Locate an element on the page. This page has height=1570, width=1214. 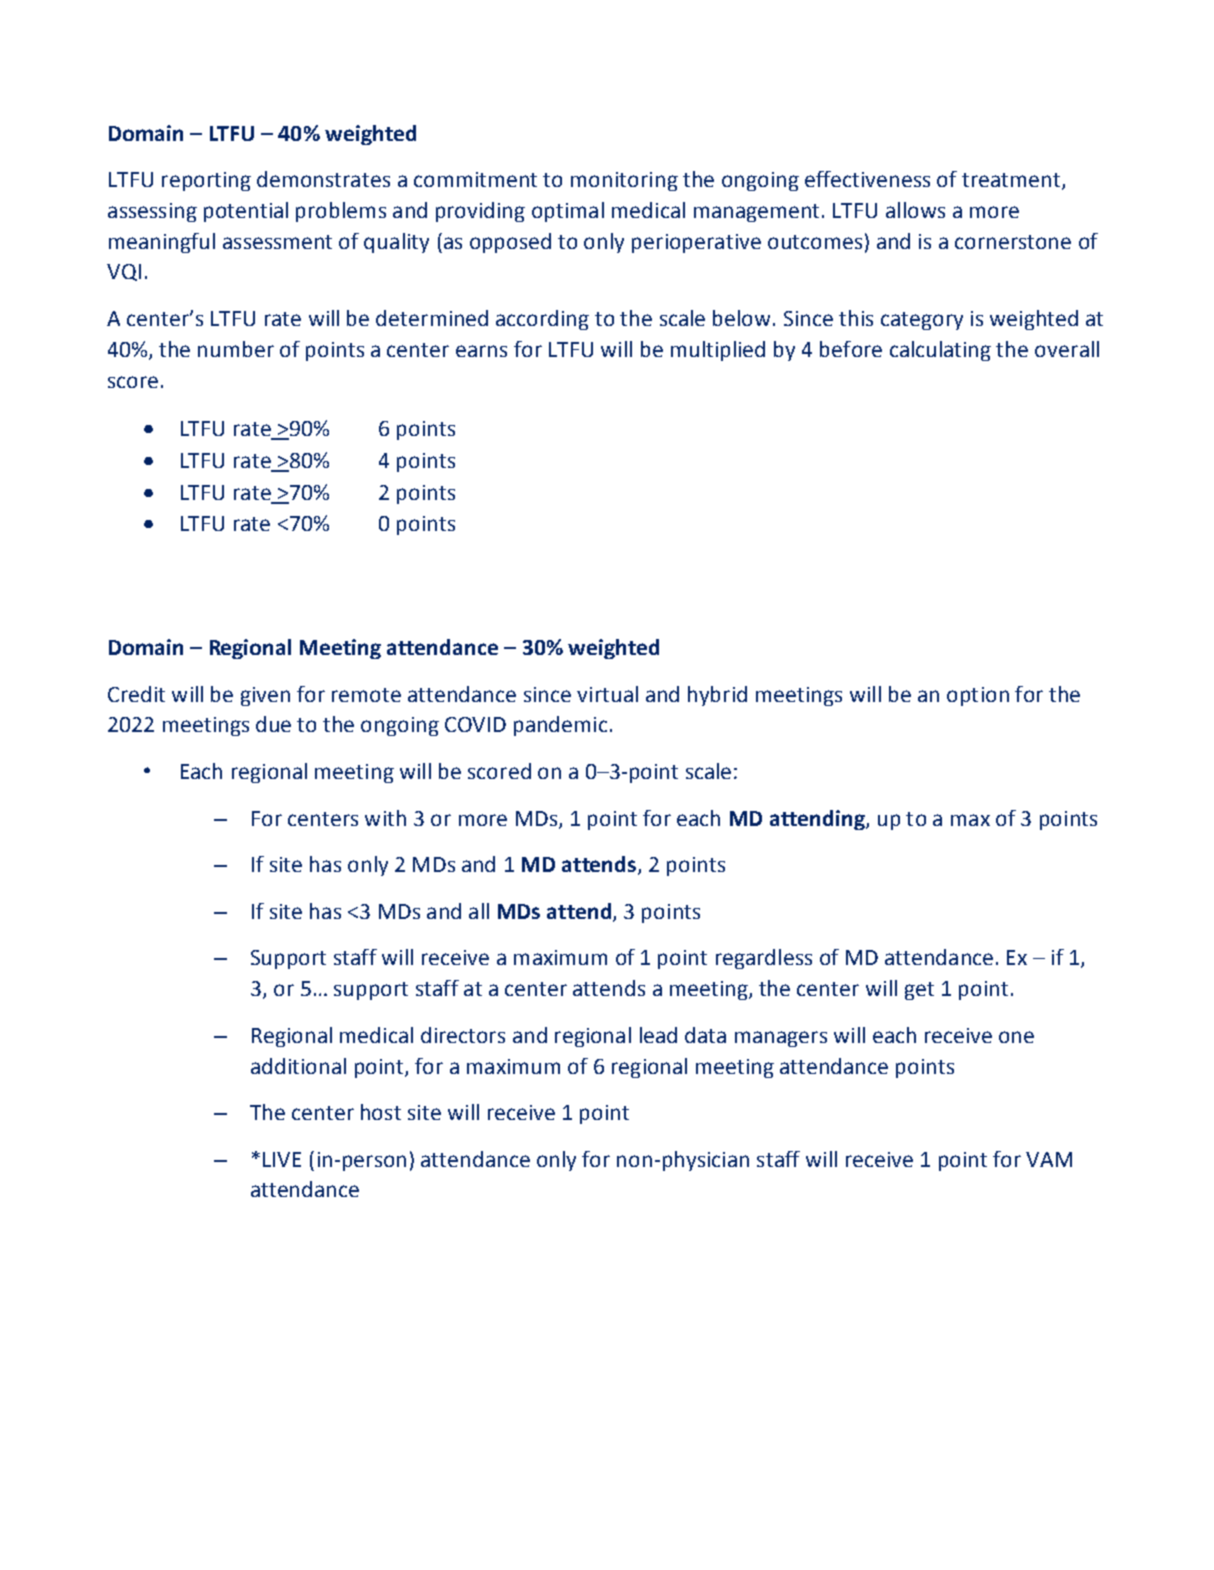
optimal is located at coordinates (568, 212).
